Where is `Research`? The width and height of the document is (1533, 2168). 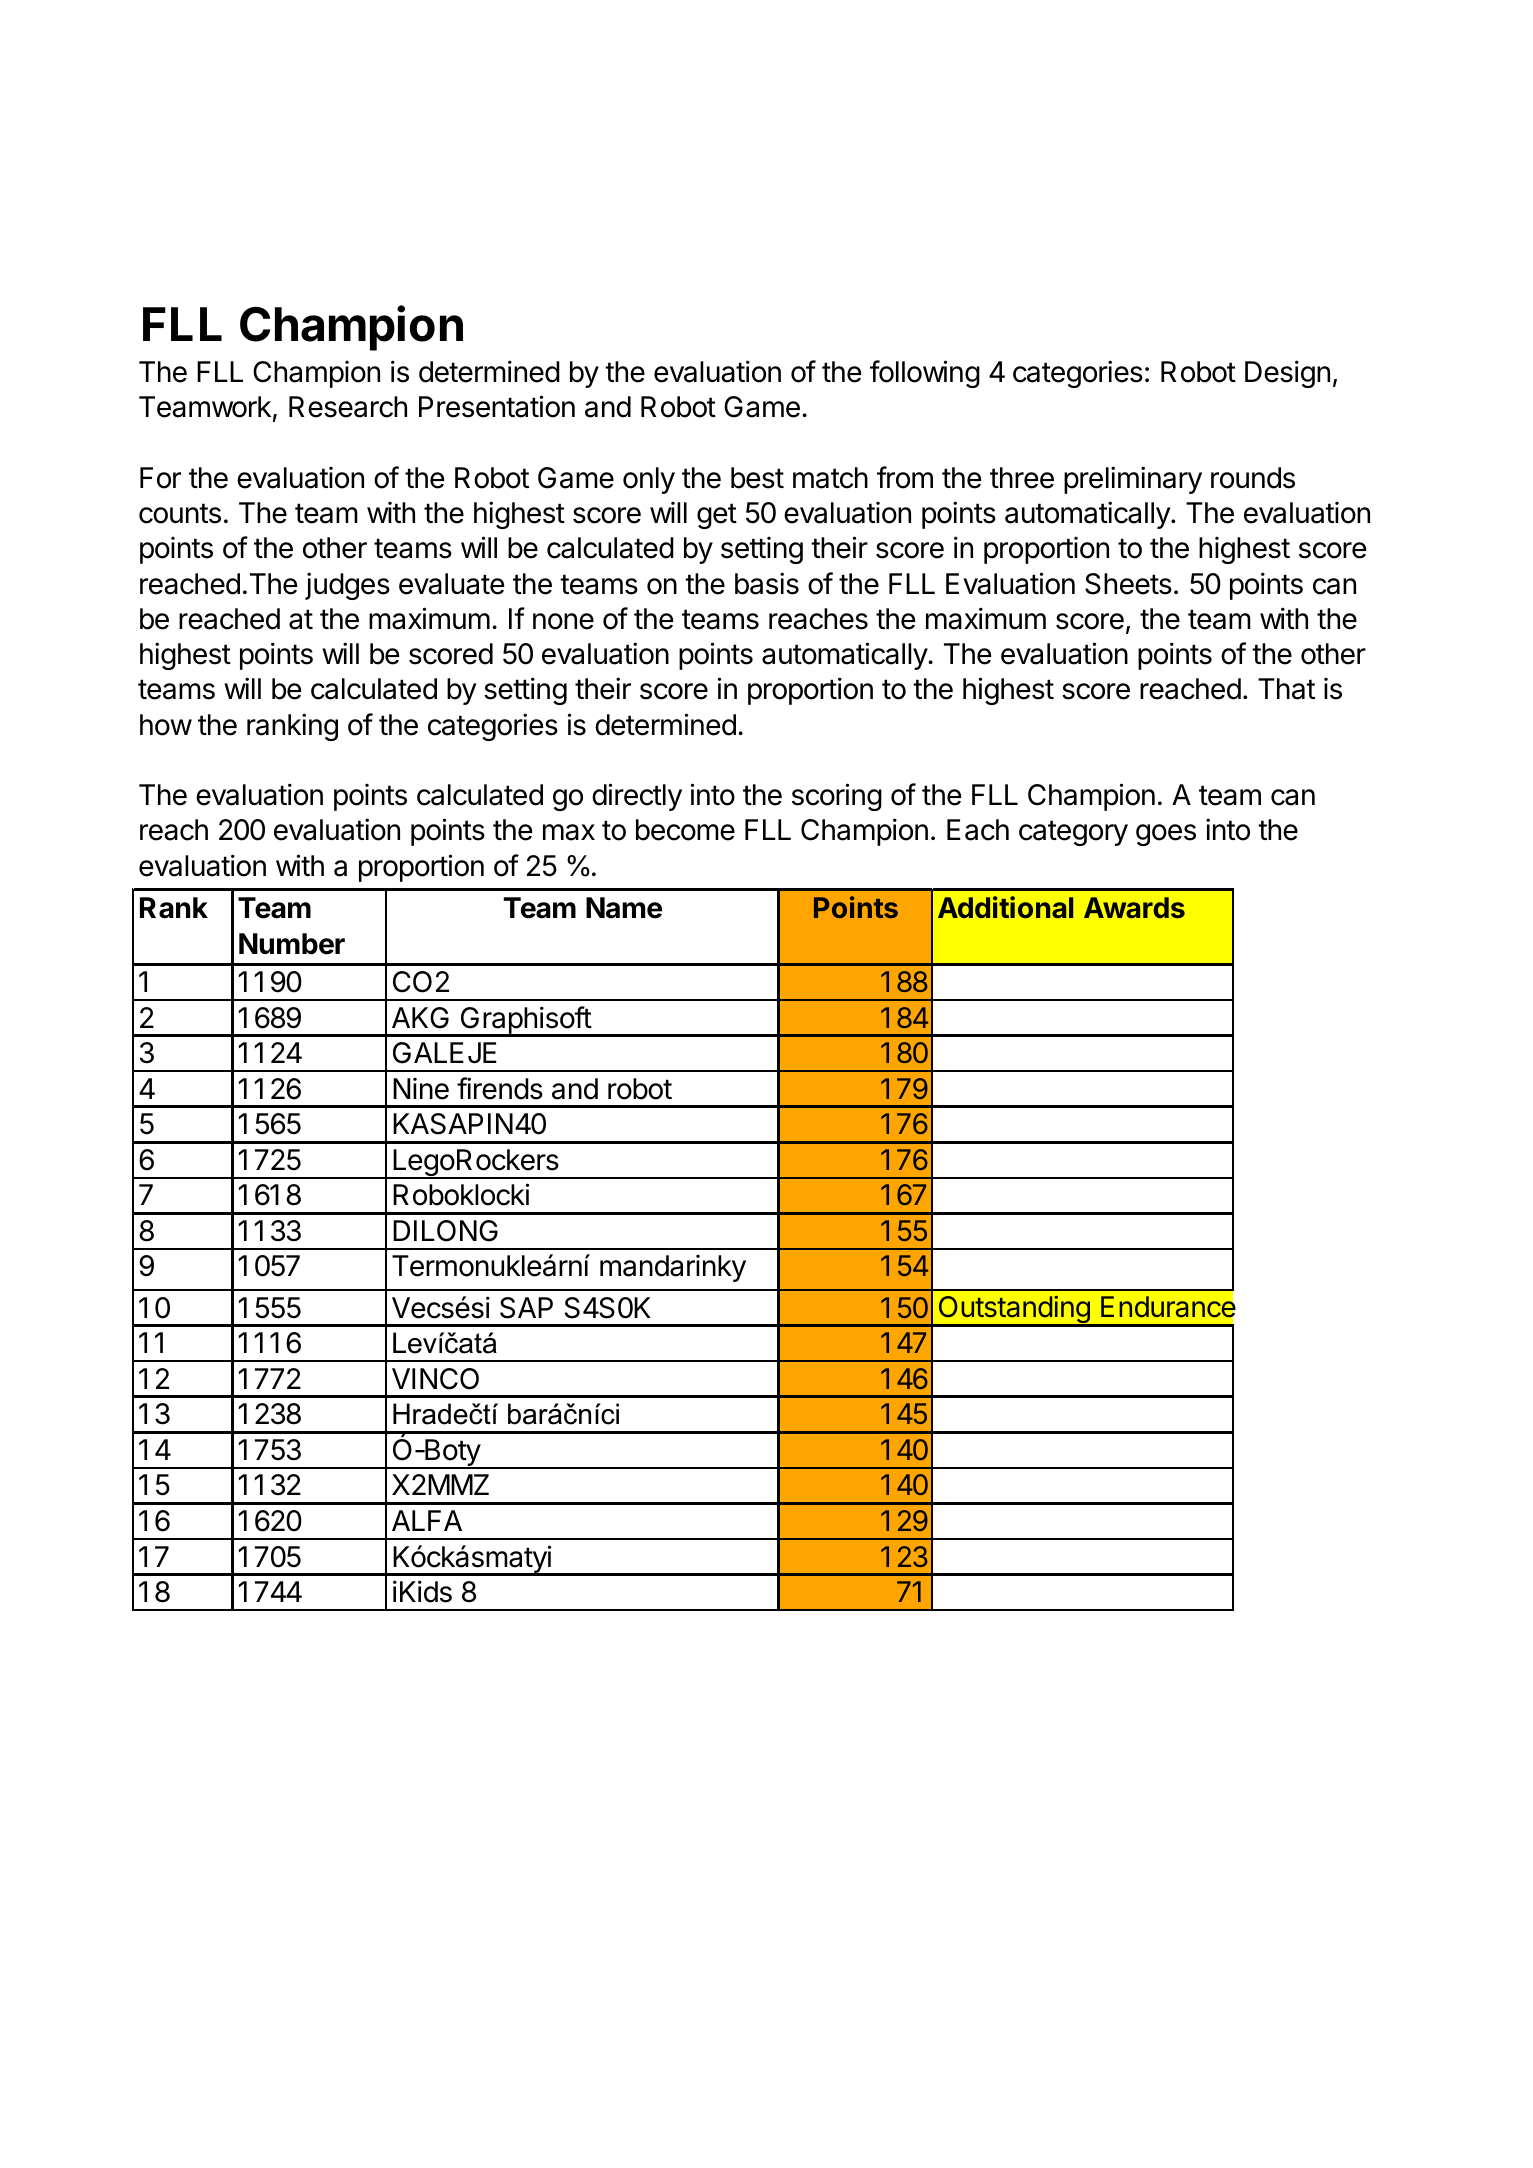 Research is located at coordinates (348, 407).
